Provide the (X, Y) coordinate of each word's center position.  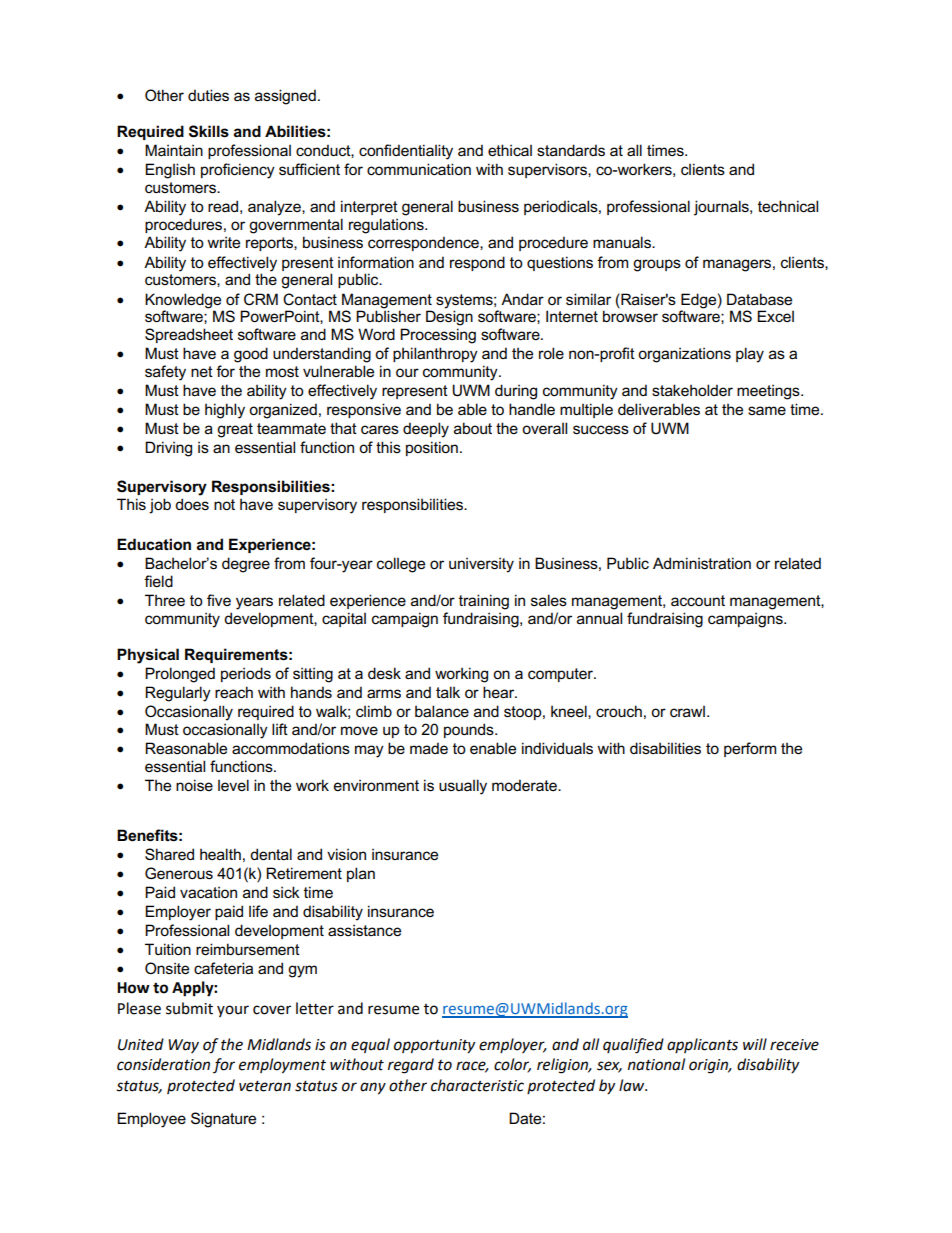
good (251, 355)
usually (463, 787)
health (220, 854)
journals (722, 208)
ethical (510, 150)
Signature (223, 1120)
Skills (209, 131)
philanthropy (435, 355)
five (219, 600)
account (698, 600)
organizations (684, 355)
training (484, 602)
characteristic (477, 1085)
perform (750, 749)
